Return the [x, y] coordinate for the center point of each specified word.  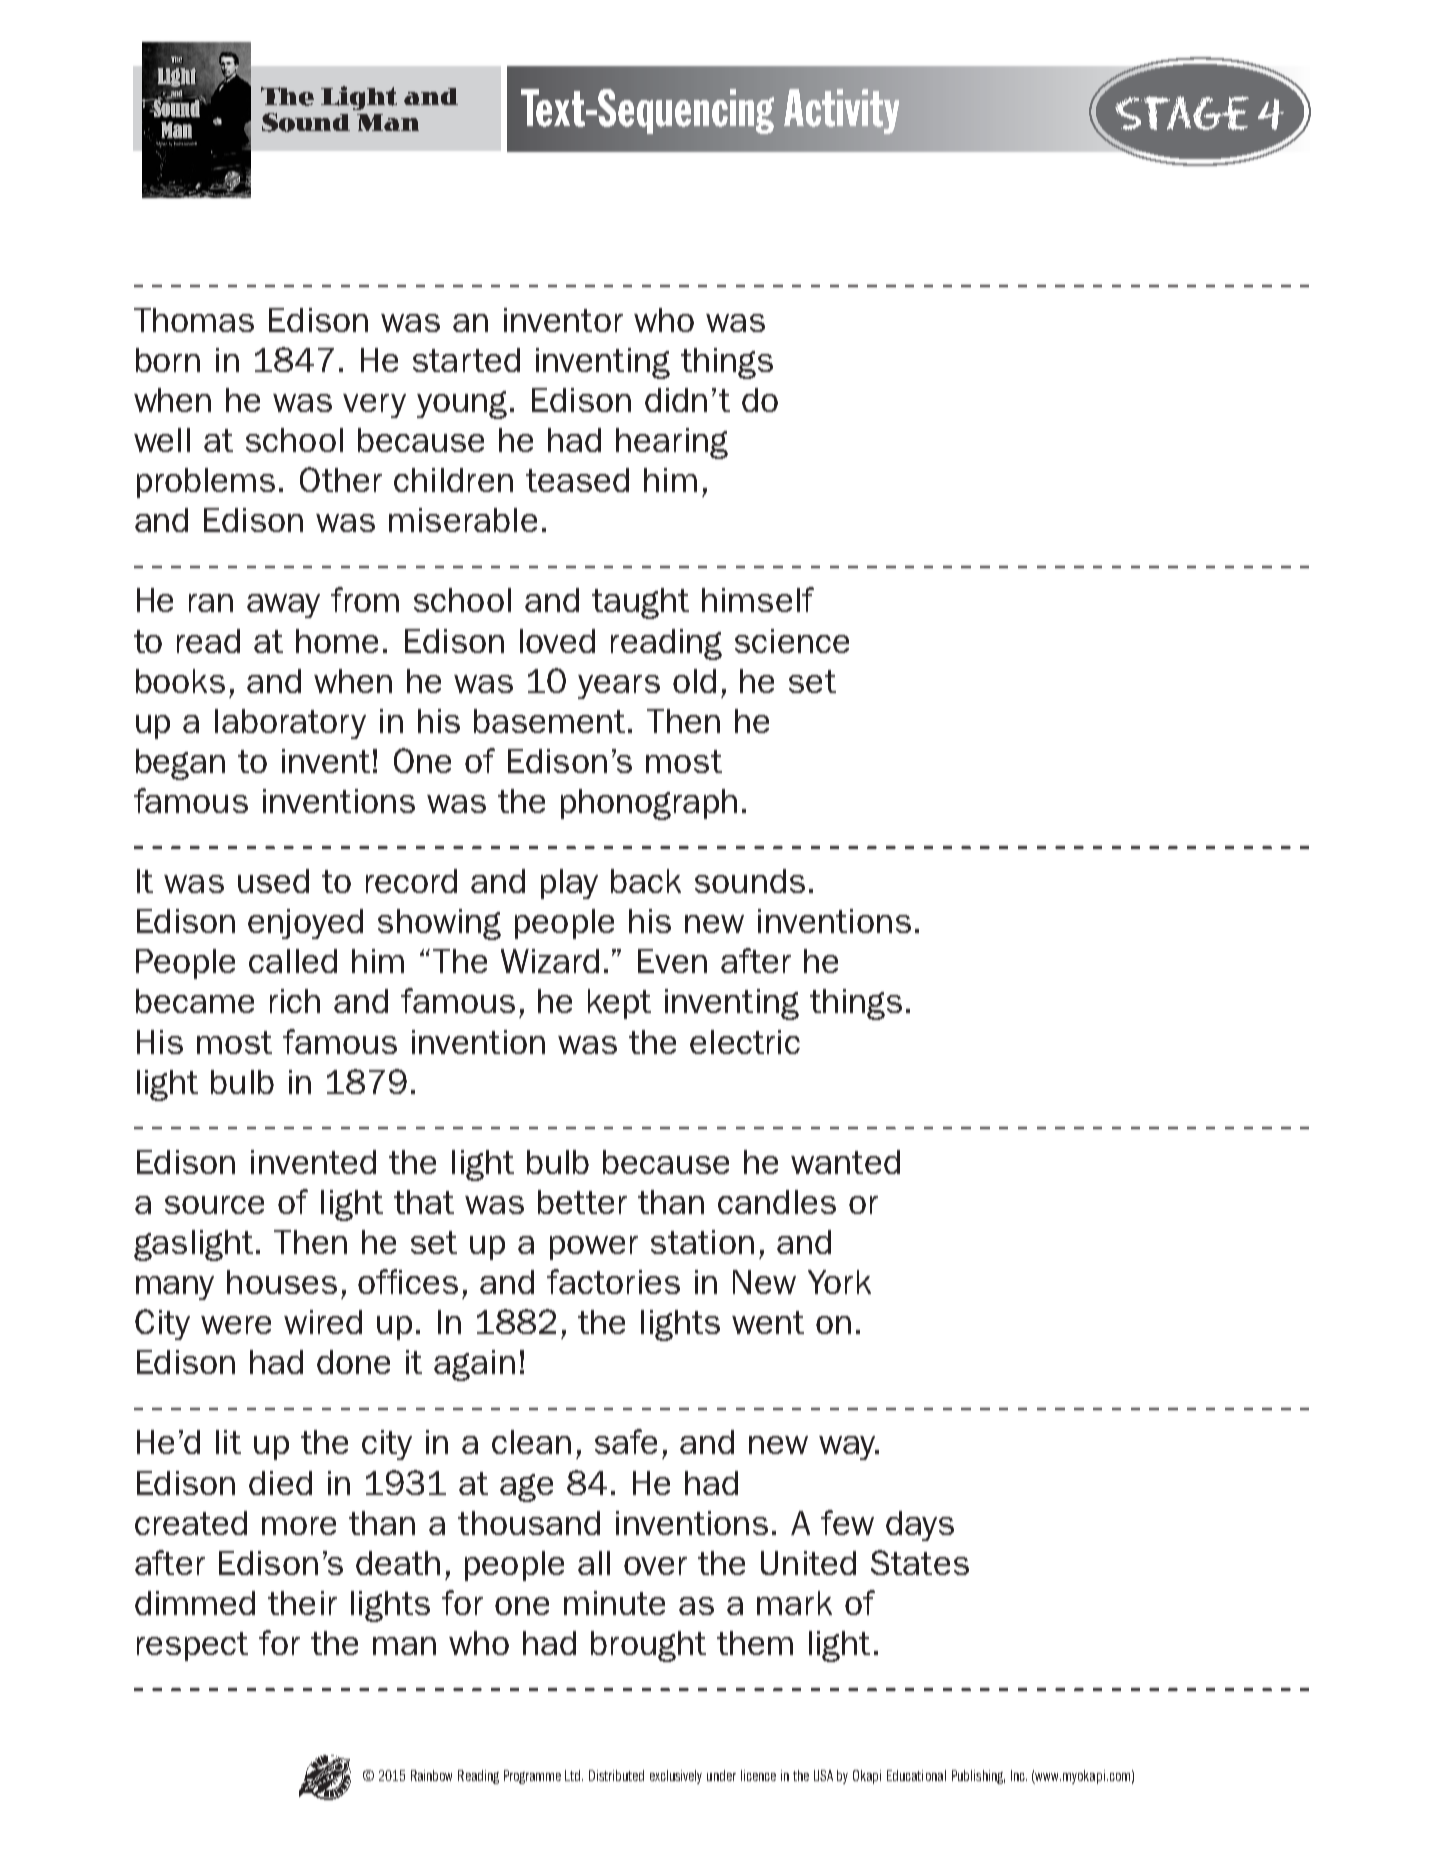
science [792, 641]
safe [626, 1441]
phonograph [649, 804]
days [920, 1526]
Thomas [194, 320]
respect [192, 1646]
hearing [672, 443]
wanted [845, 1162]
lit [228, 1442]
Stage [1182, 113]
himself [758, 599]
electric [745, 1042]
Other [341, 479]
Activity [841, 111]
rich [295, 1001]
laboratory [290, 724]
